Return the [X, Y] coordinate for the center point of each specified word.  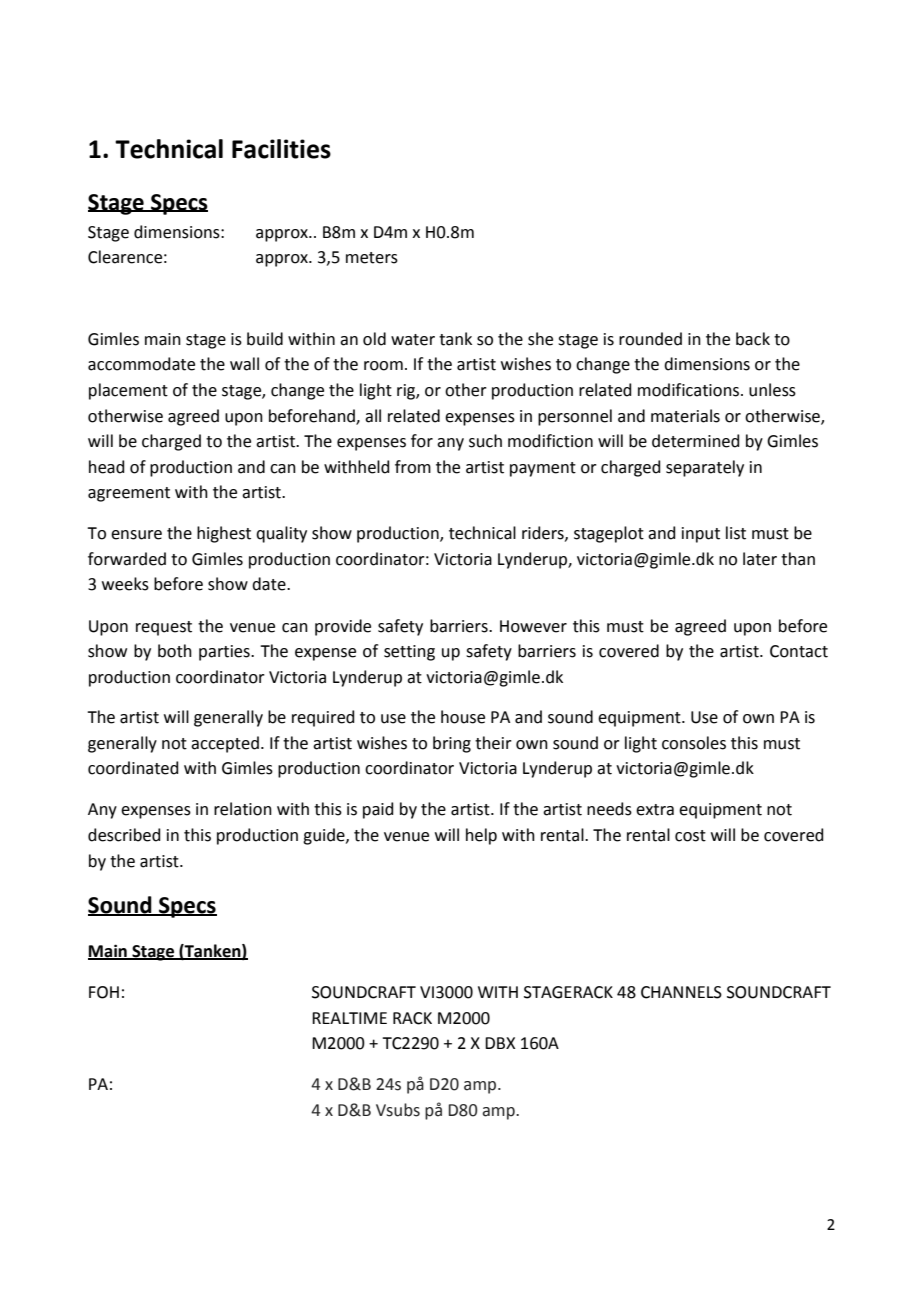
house [463, 717]
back [753, 339]
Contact [799, 651]
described [124, 835]
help [481, 836]
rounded [650, 339]
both [175, 651]
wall [244, 364]
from [413, 467]
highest [224, 534]
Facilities [281, 149]
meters [372, 258]
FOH [104, 992]
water [413, 340]
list [736, 533]
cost [690, 836]
